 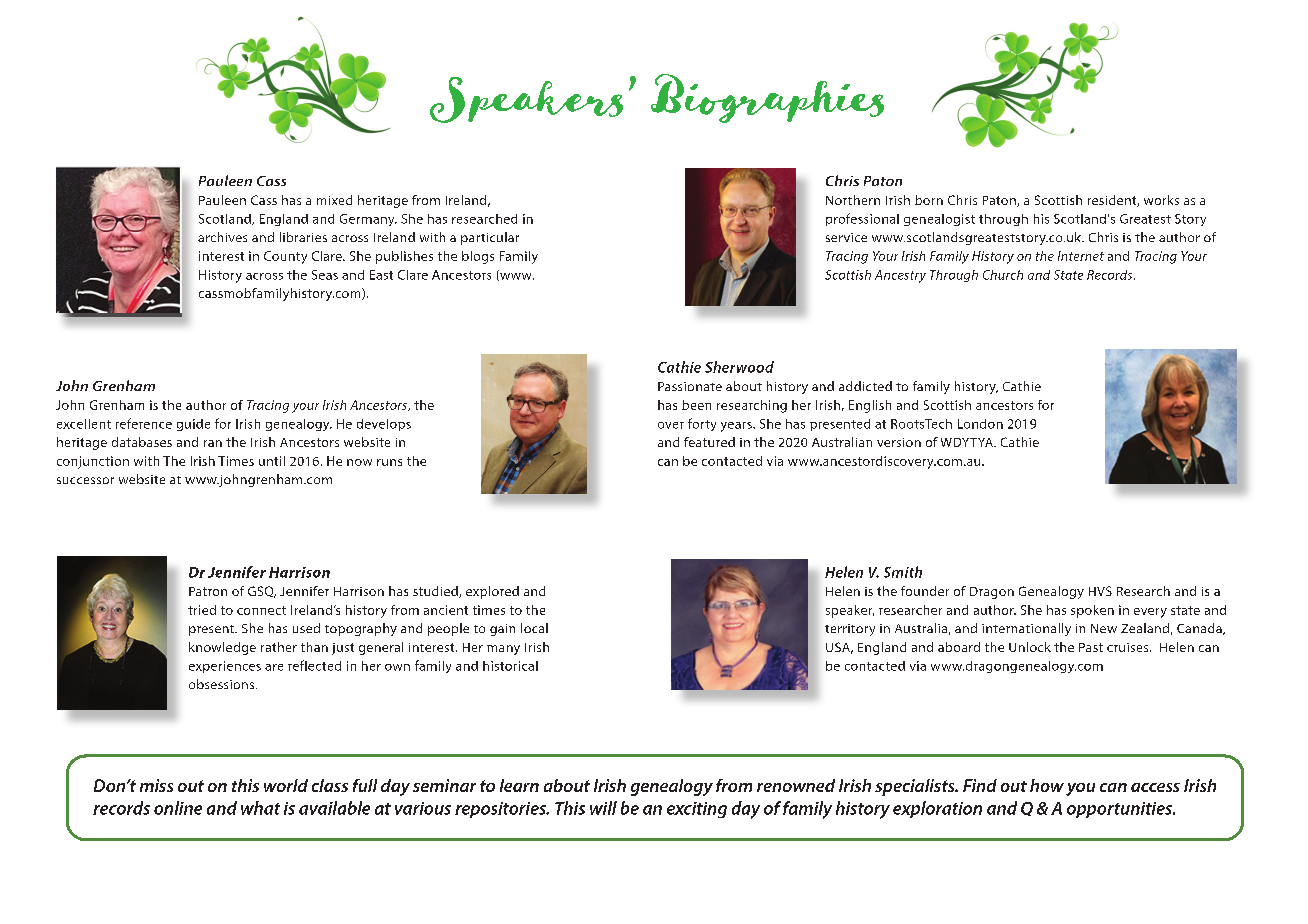 What do you see at coordinates (767, 98) in the screenshot?
I see `Biographies` at bounding box center [767, 98].
